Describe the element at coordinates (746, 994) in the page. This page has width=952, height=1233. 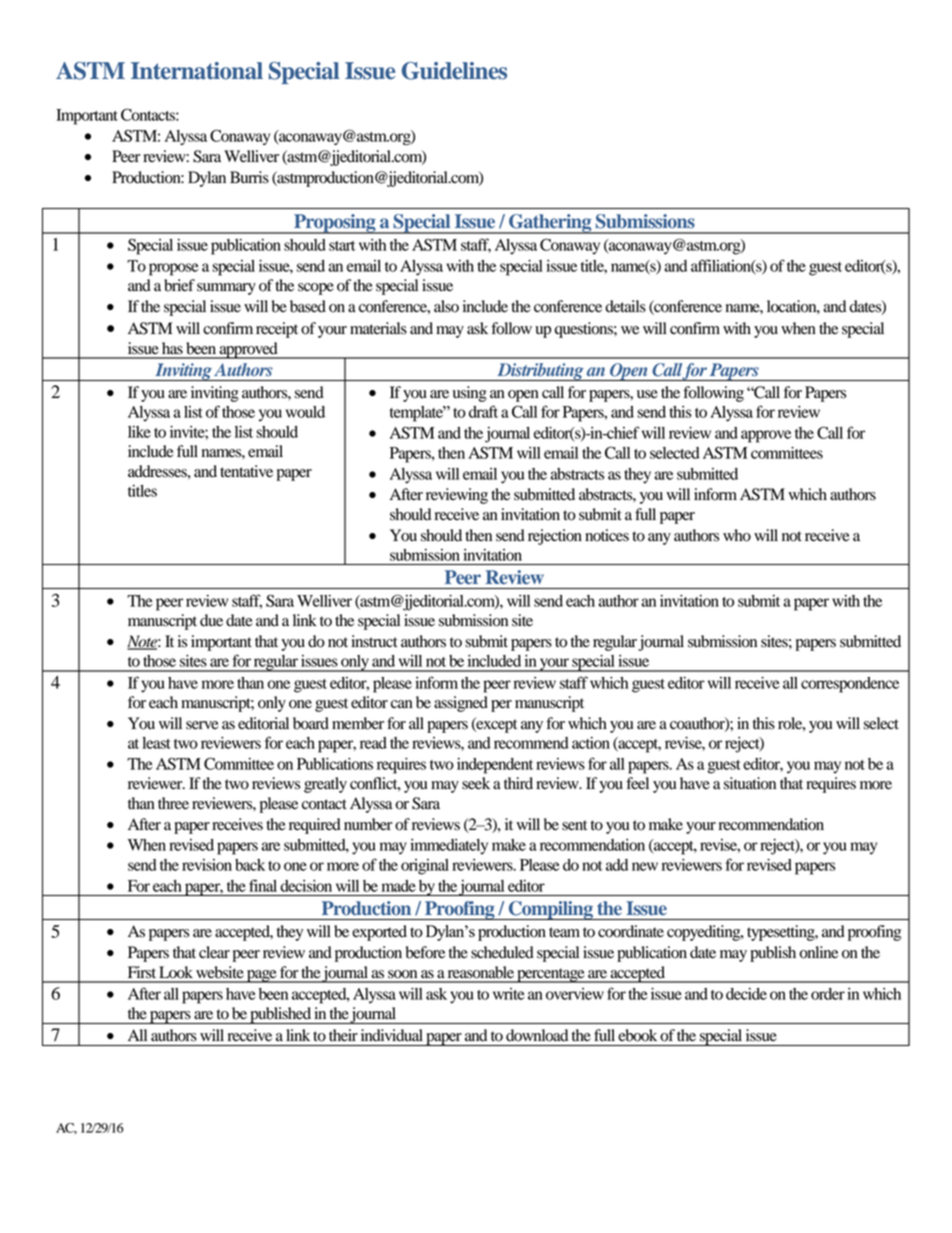
I see `decide` at that location.
